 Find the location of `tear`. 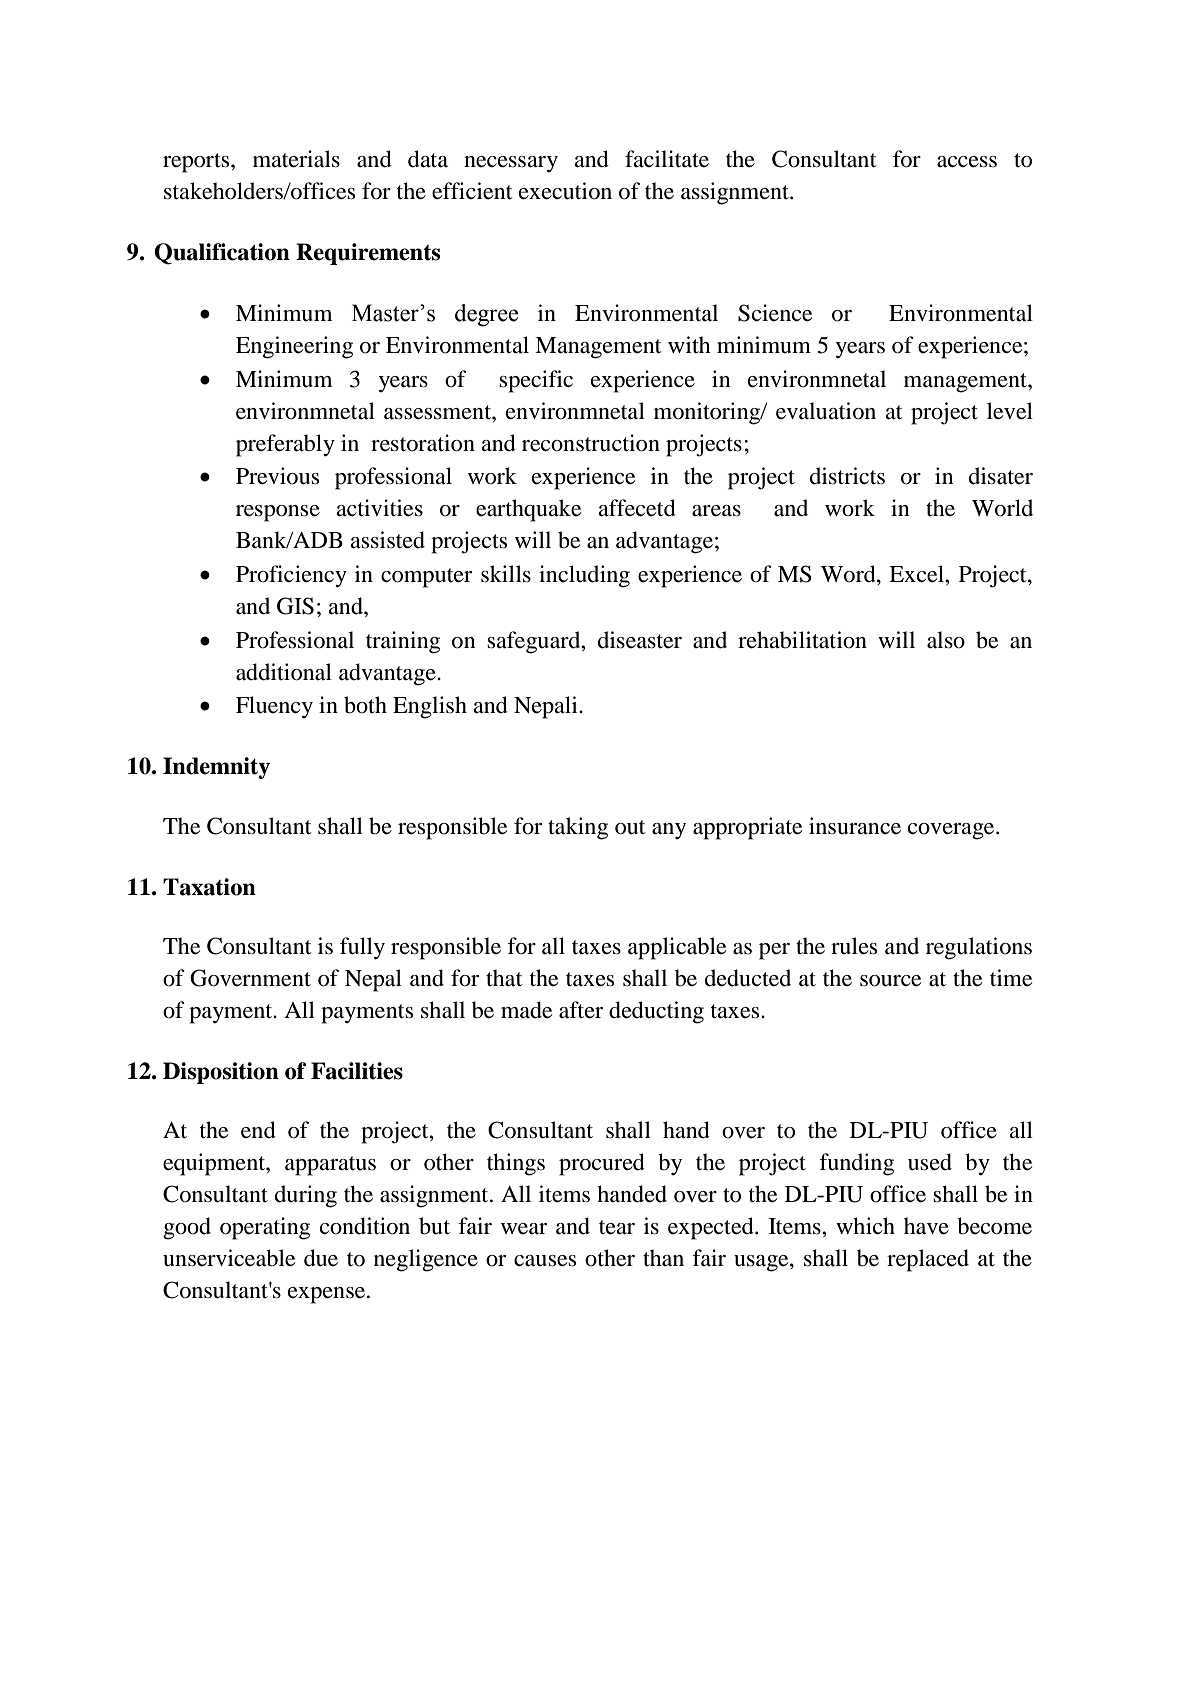

tear is located at coordinates (617, 1227).
